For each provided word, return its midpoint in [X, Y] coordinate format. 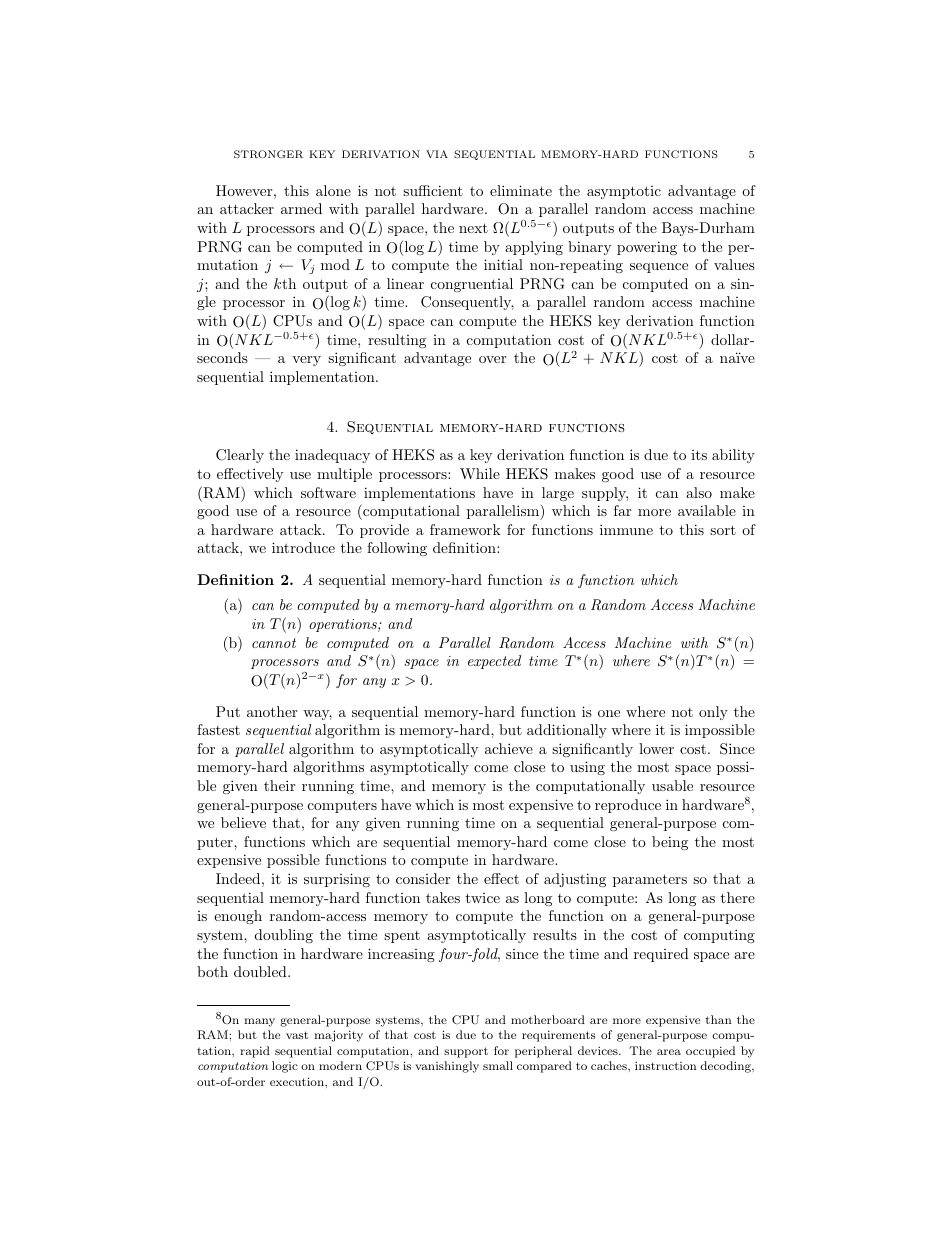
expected [494, 662]
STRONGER [268, 154]
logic [285, 1067]
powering [647, 248]
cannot [274, 643]
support [466, 1052]
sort [723, 530]
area [669, 1052]
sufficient [433, 190]
